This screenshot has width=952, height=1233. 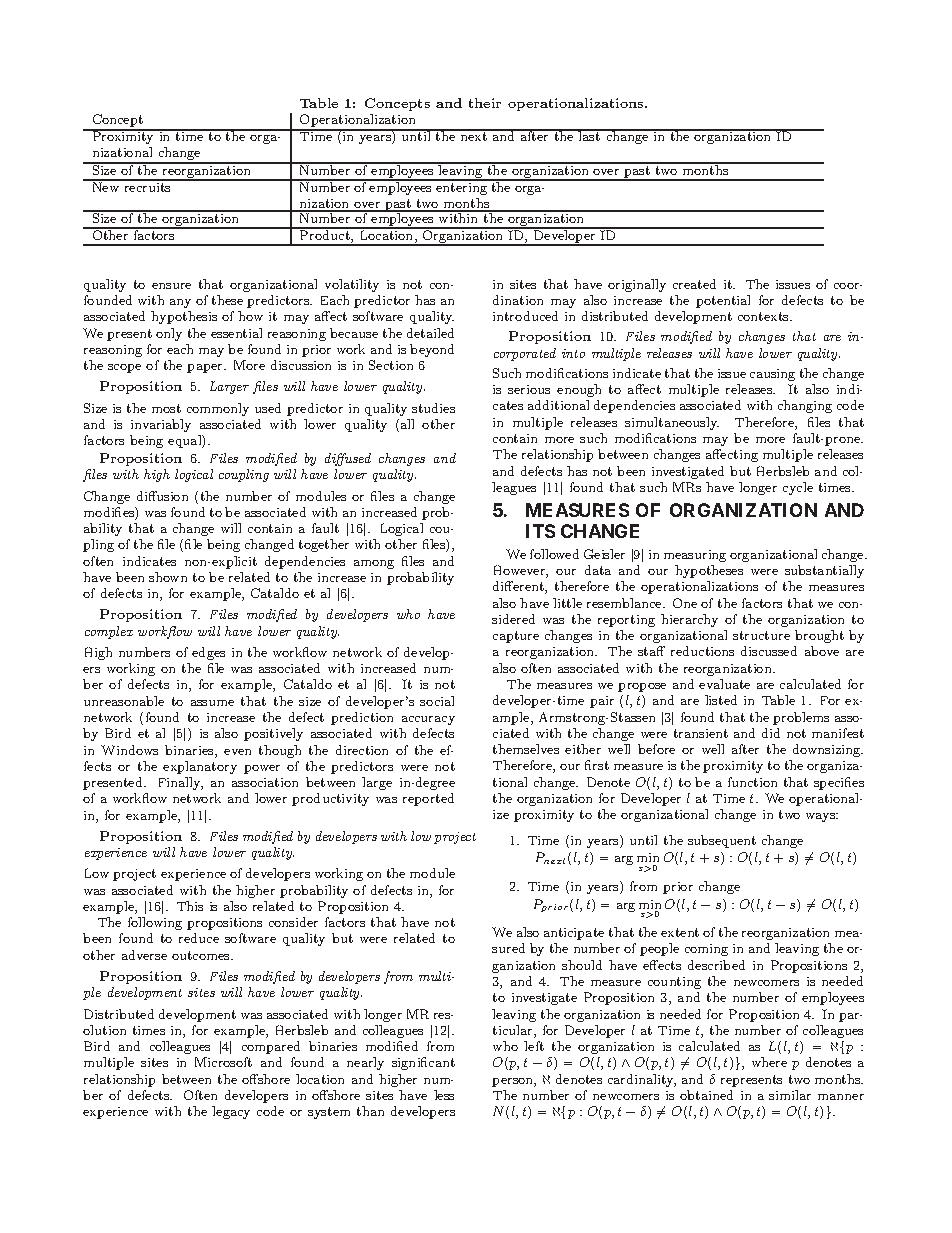 I want to click on recruits, so click(x=147, y=186).
